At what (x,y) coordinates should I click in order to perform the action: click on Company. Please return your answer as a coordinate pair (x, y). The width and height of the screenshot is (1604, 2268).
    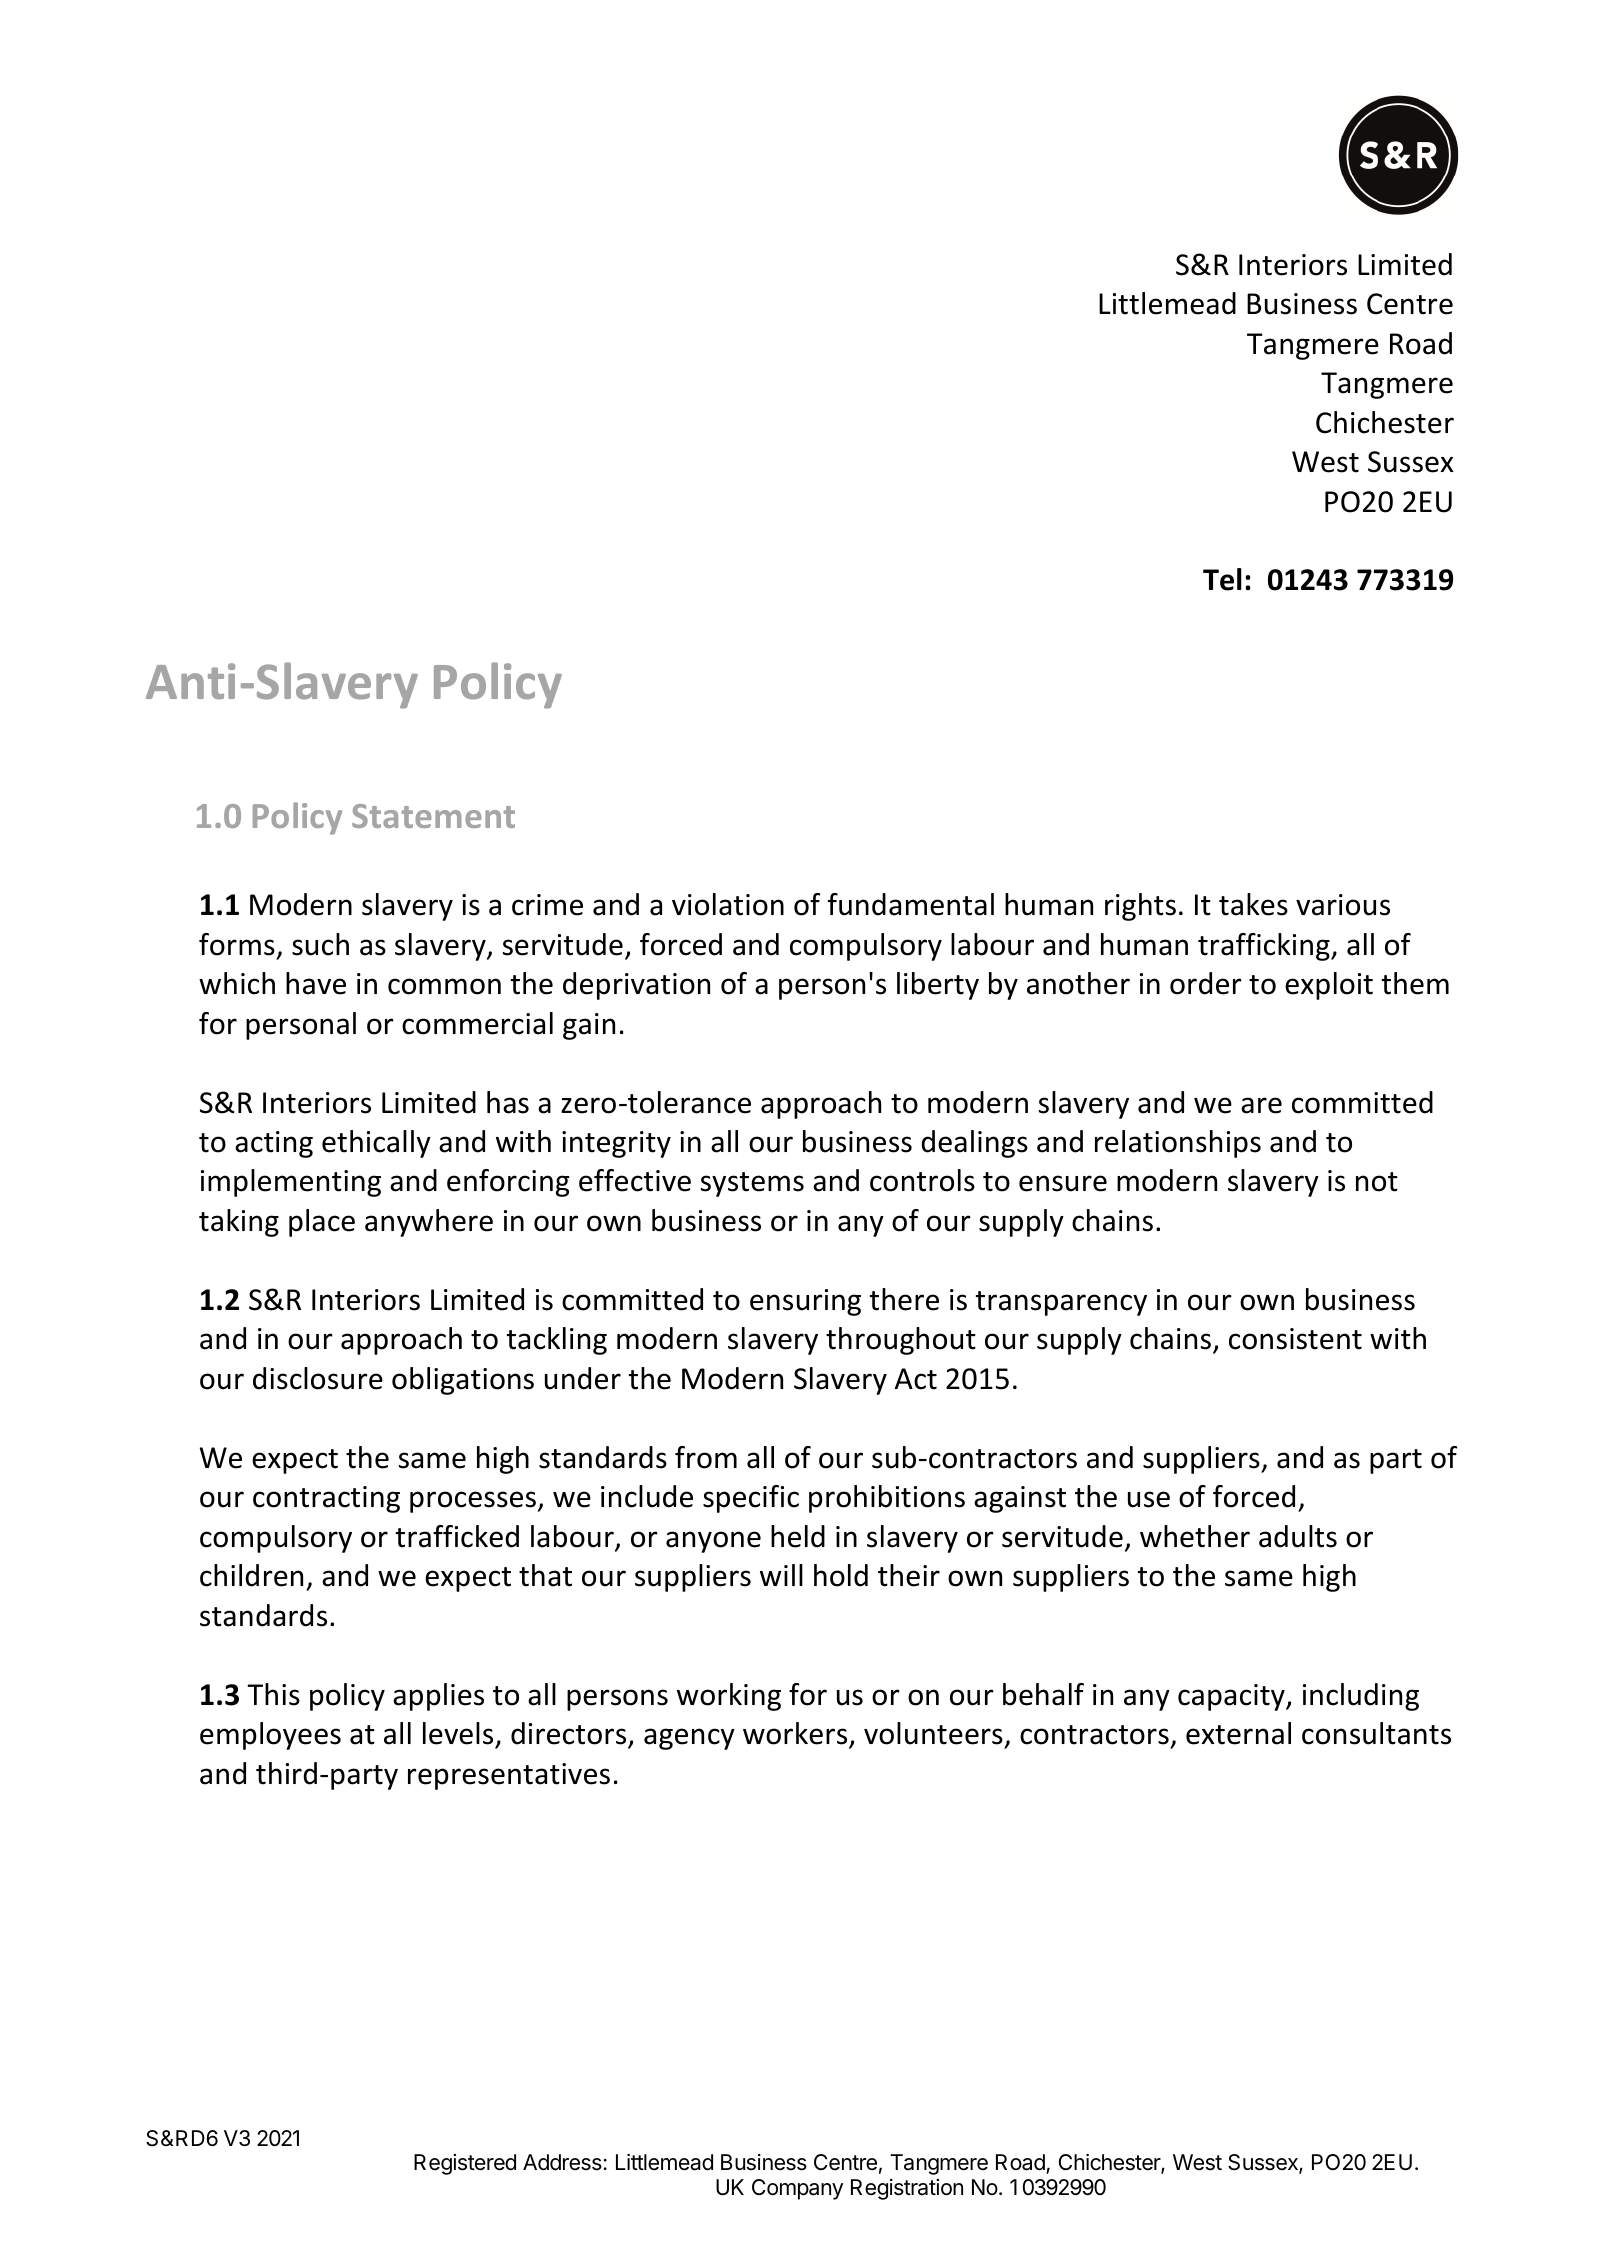
    Looking at the image, I should click on (797, 2189).
